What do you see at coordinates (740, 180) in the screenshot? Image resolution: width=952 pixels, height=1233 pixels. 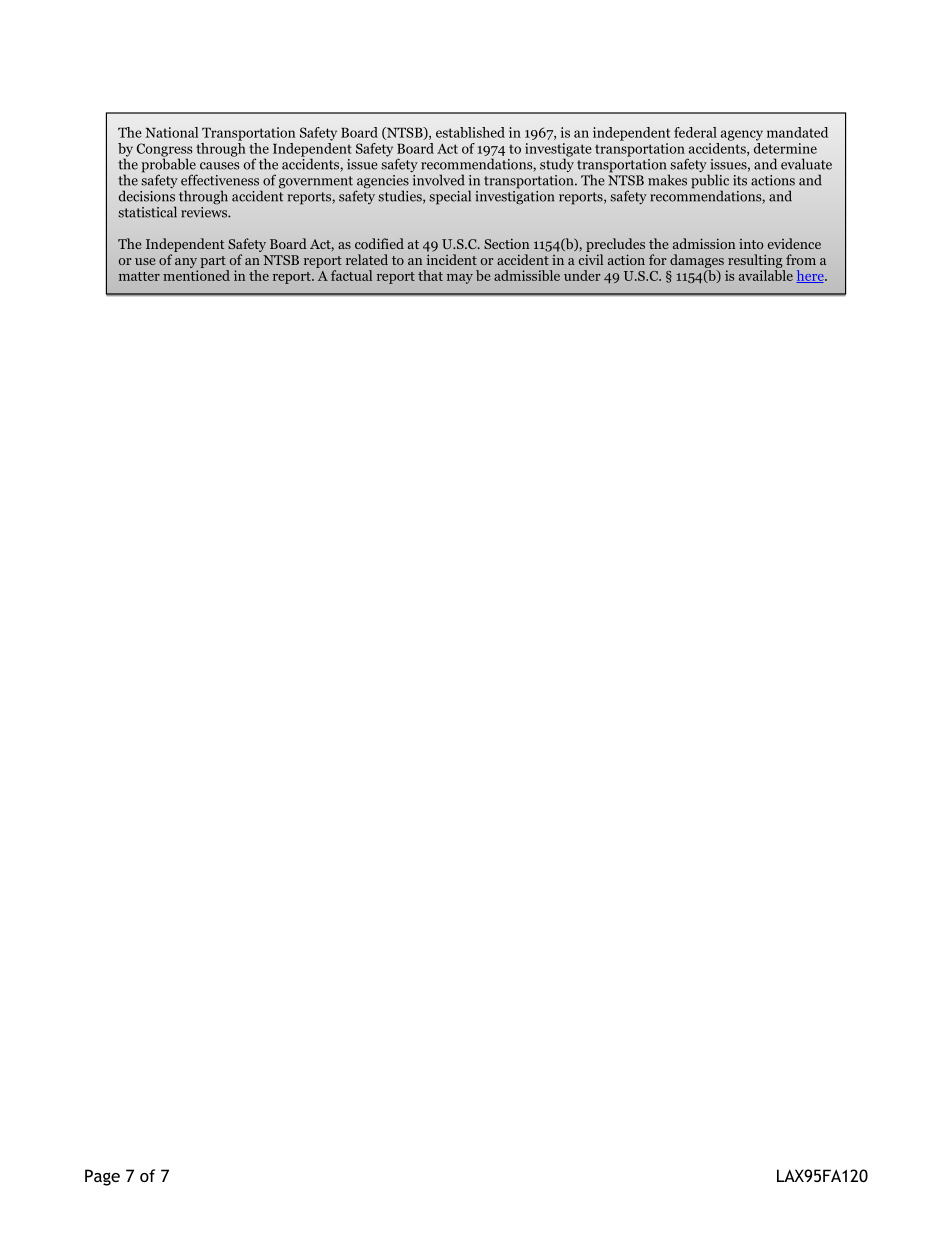 I see `its` at bounding box center [740, 180].
